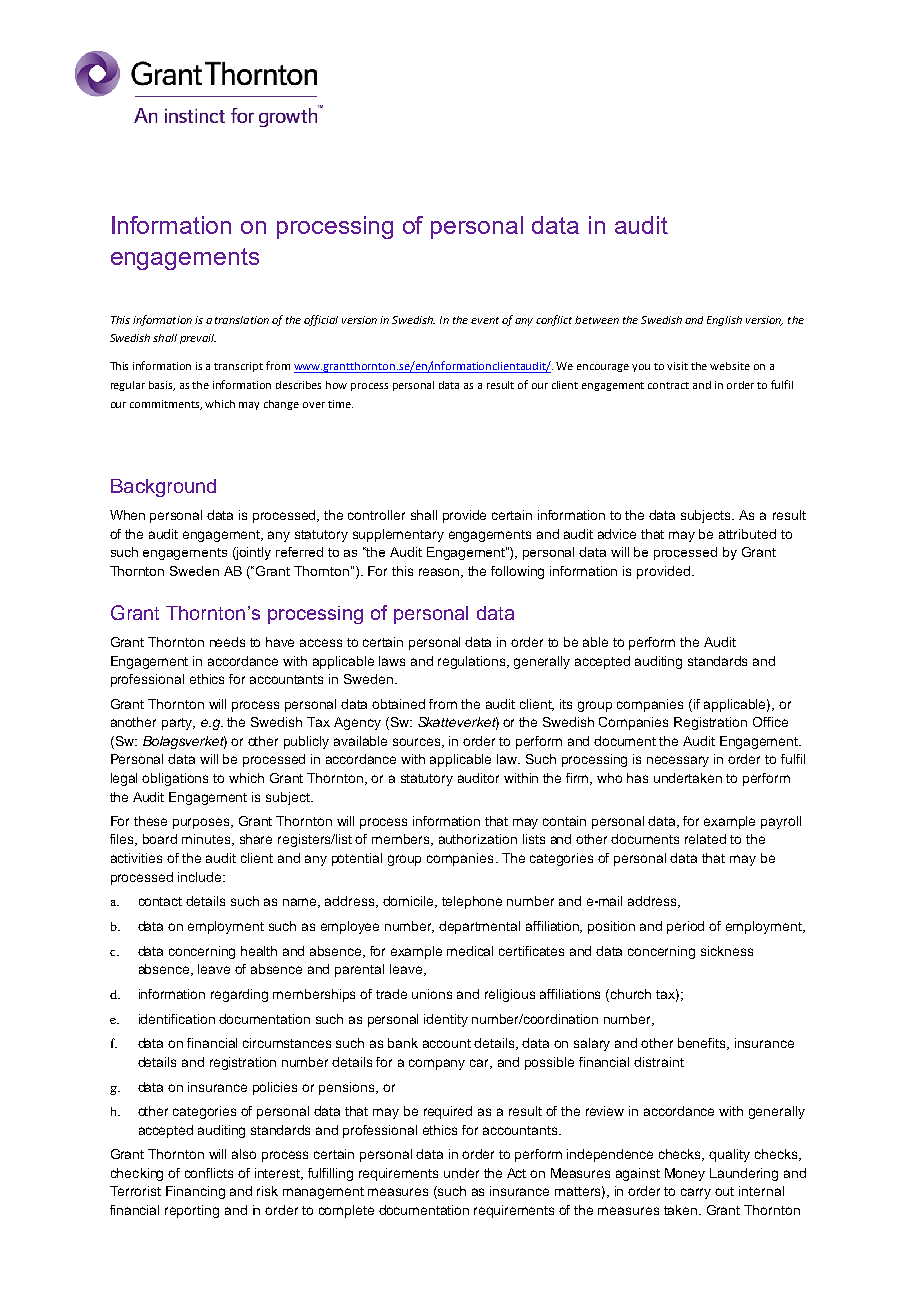 Image resolution: width=924 pixels, height=1308 pixels. I want to click on prevail, so click(198, 339).
